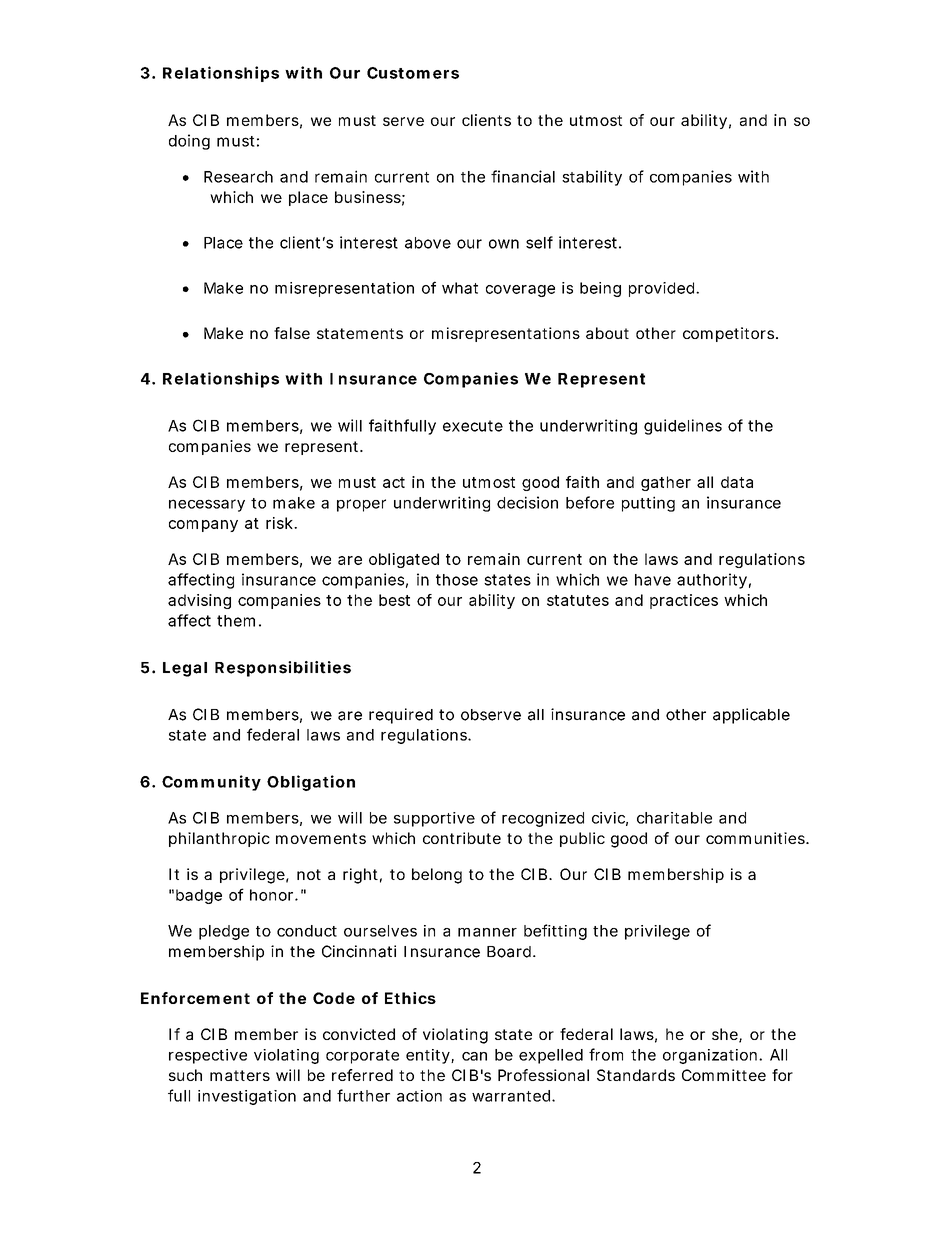 This image has height=1233, width=952. Describe the element at coordinates (428, 243) in the image. I see `above` at that location.
